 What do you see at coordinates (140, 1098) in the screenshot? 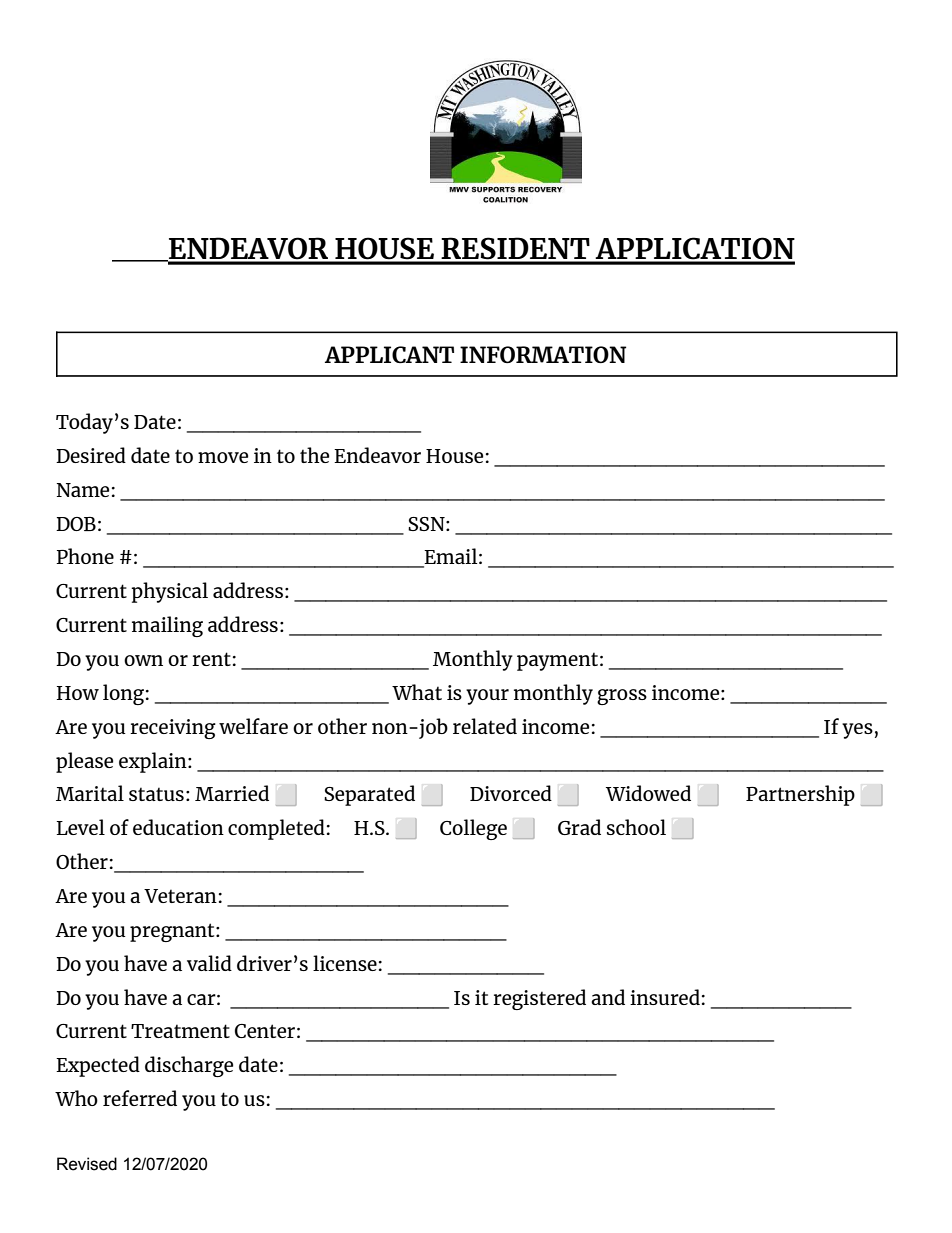
I see `referred` at bounding box center [140, 1098].
